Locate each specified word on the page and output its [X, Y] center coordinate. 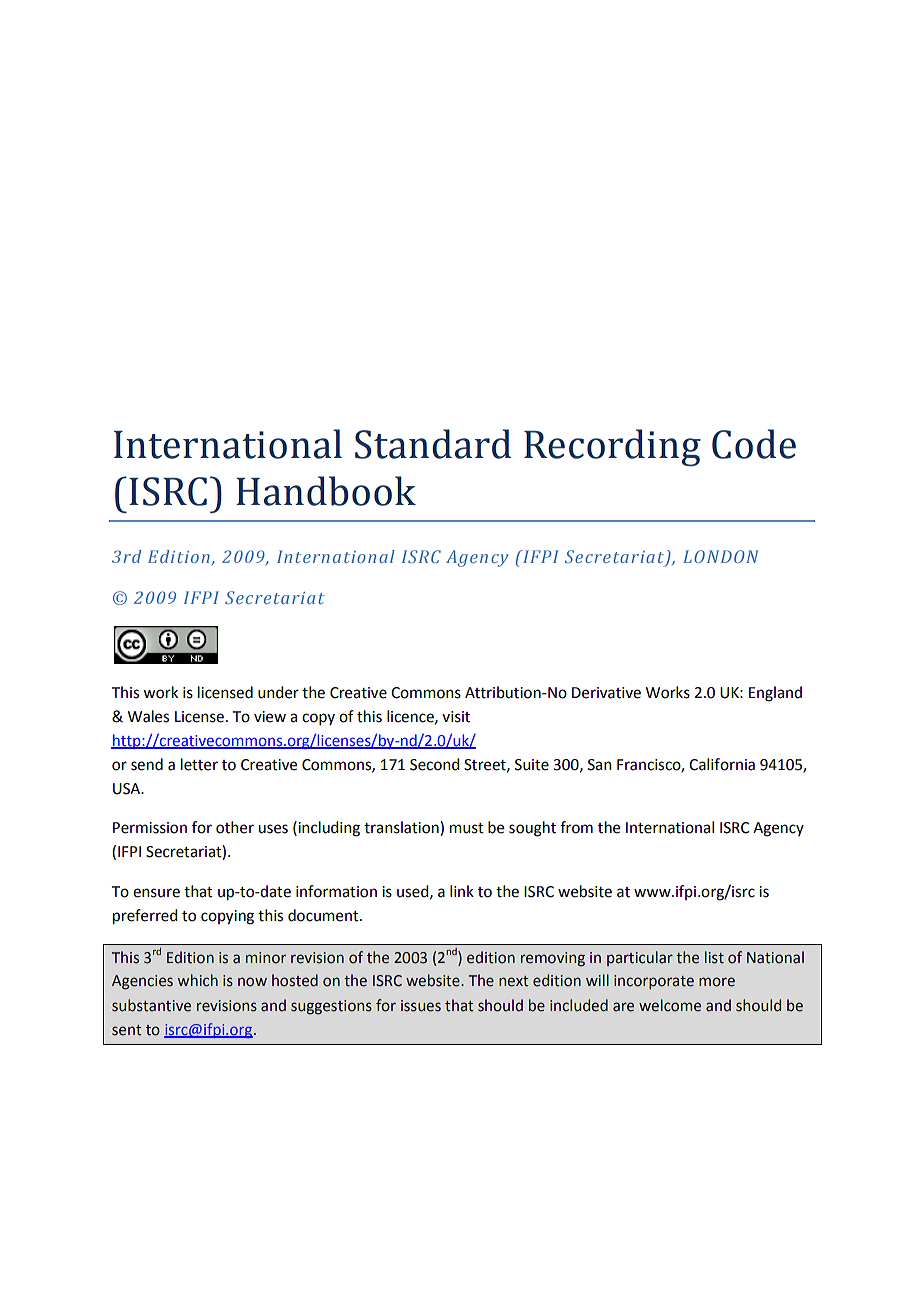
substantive [151, 1005]
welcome [670, 1005]
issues [421, 1006]
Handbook [326, 491]
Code [754, 444]
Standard [433, 444]
